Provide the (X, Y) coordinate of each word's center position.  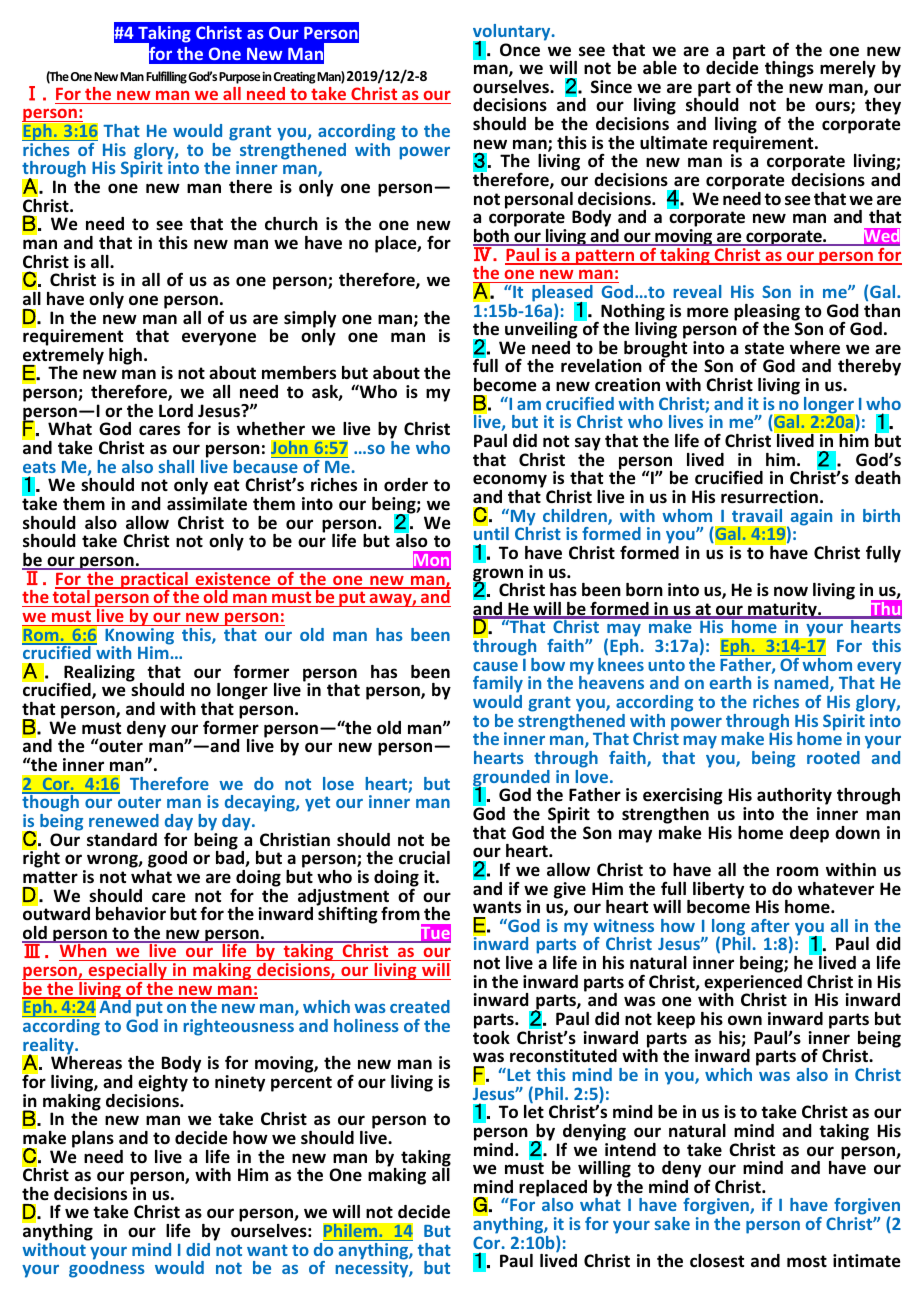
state (764, 348)
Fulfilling (166, 77)
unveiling (542, 331)
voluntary (513, 33)
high (125, 356)
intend (630, 1148)
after (770, 925)
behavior (131, 914)
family (498, 686)
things (789, 71)
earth (730, 682)
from (400, 914)
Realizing (99, 674)
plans (93, 1139)
